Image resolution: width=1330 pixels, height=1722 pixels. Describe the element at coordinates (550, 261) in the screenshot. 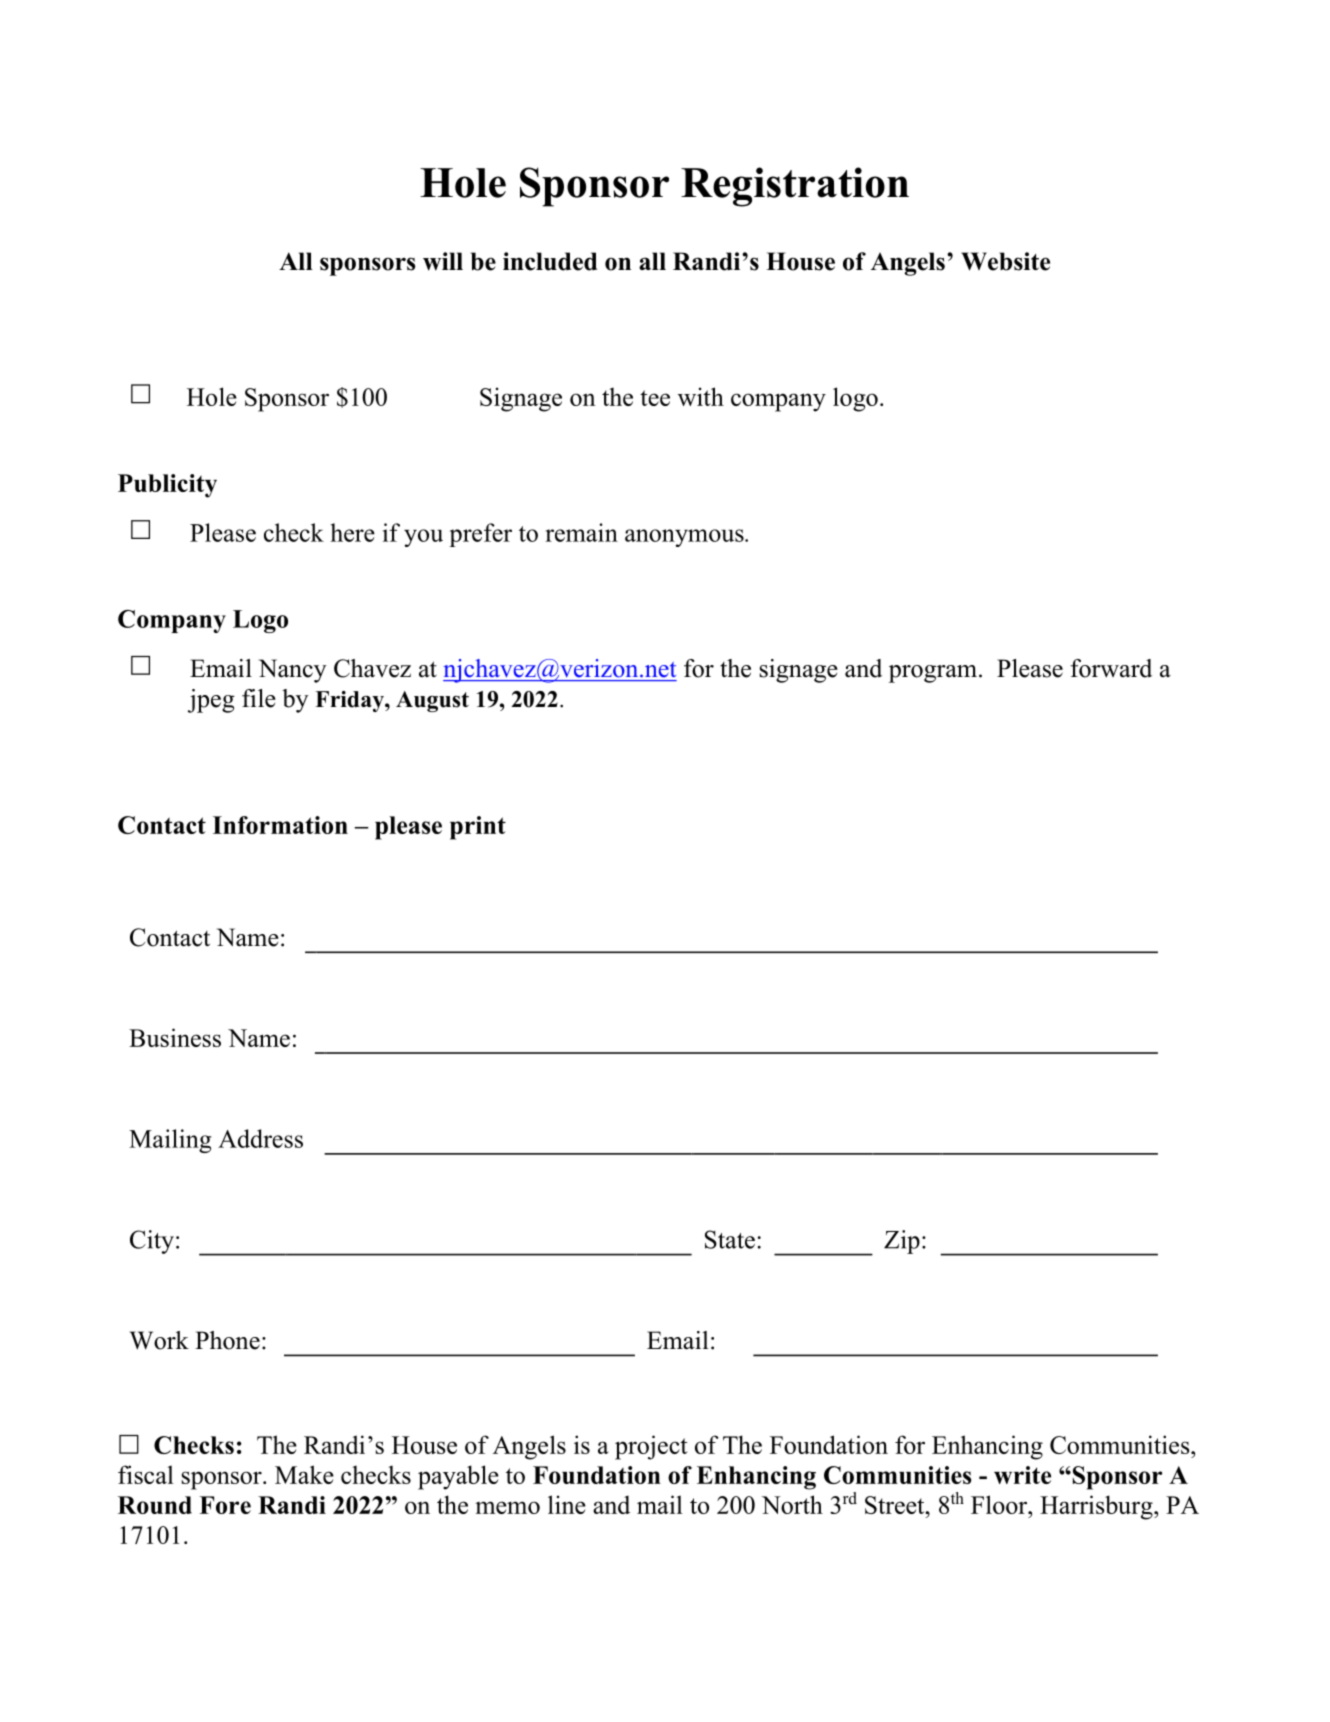

I see `included` at that location.
